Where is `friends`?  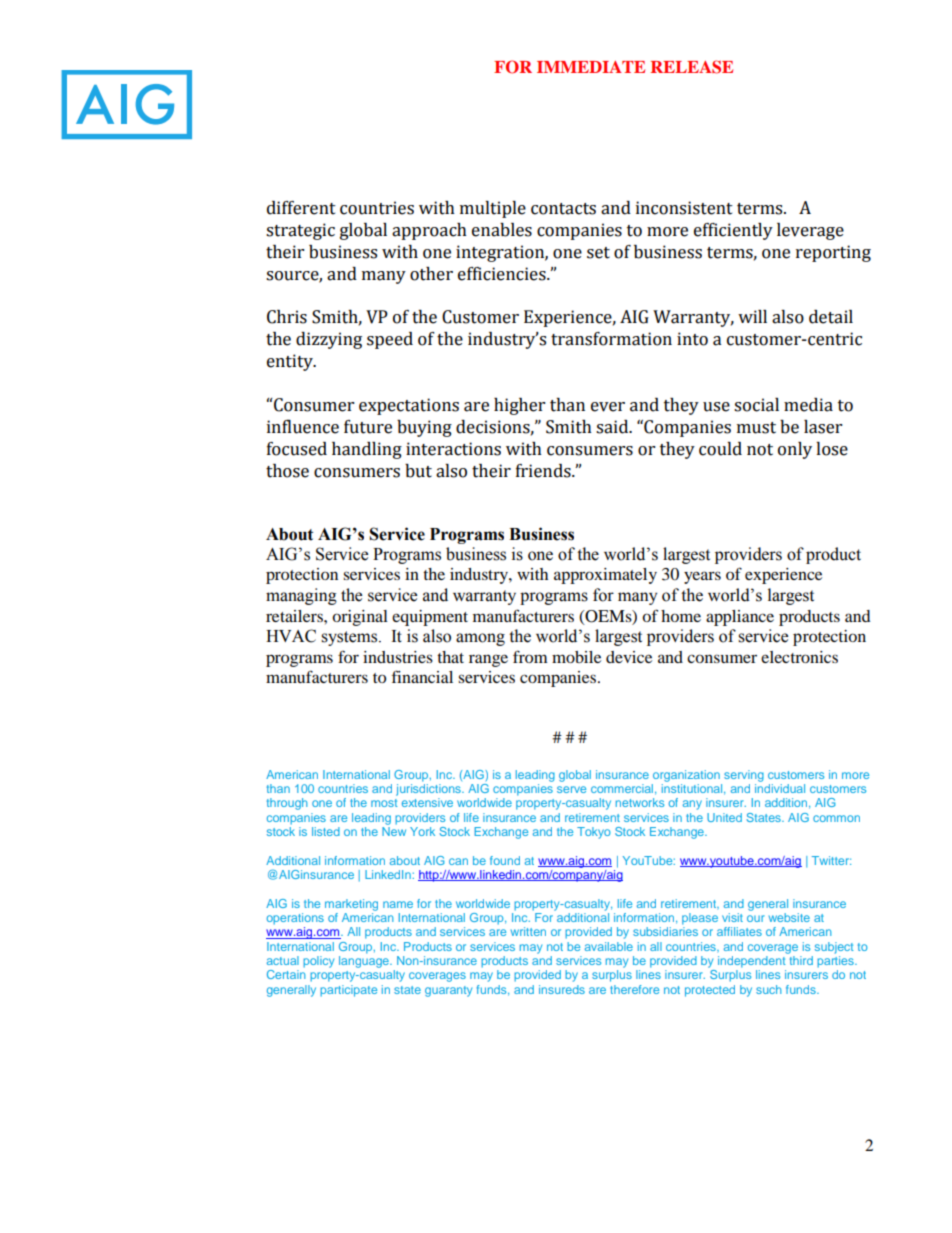 friends is located at coordinates (544, 471).
